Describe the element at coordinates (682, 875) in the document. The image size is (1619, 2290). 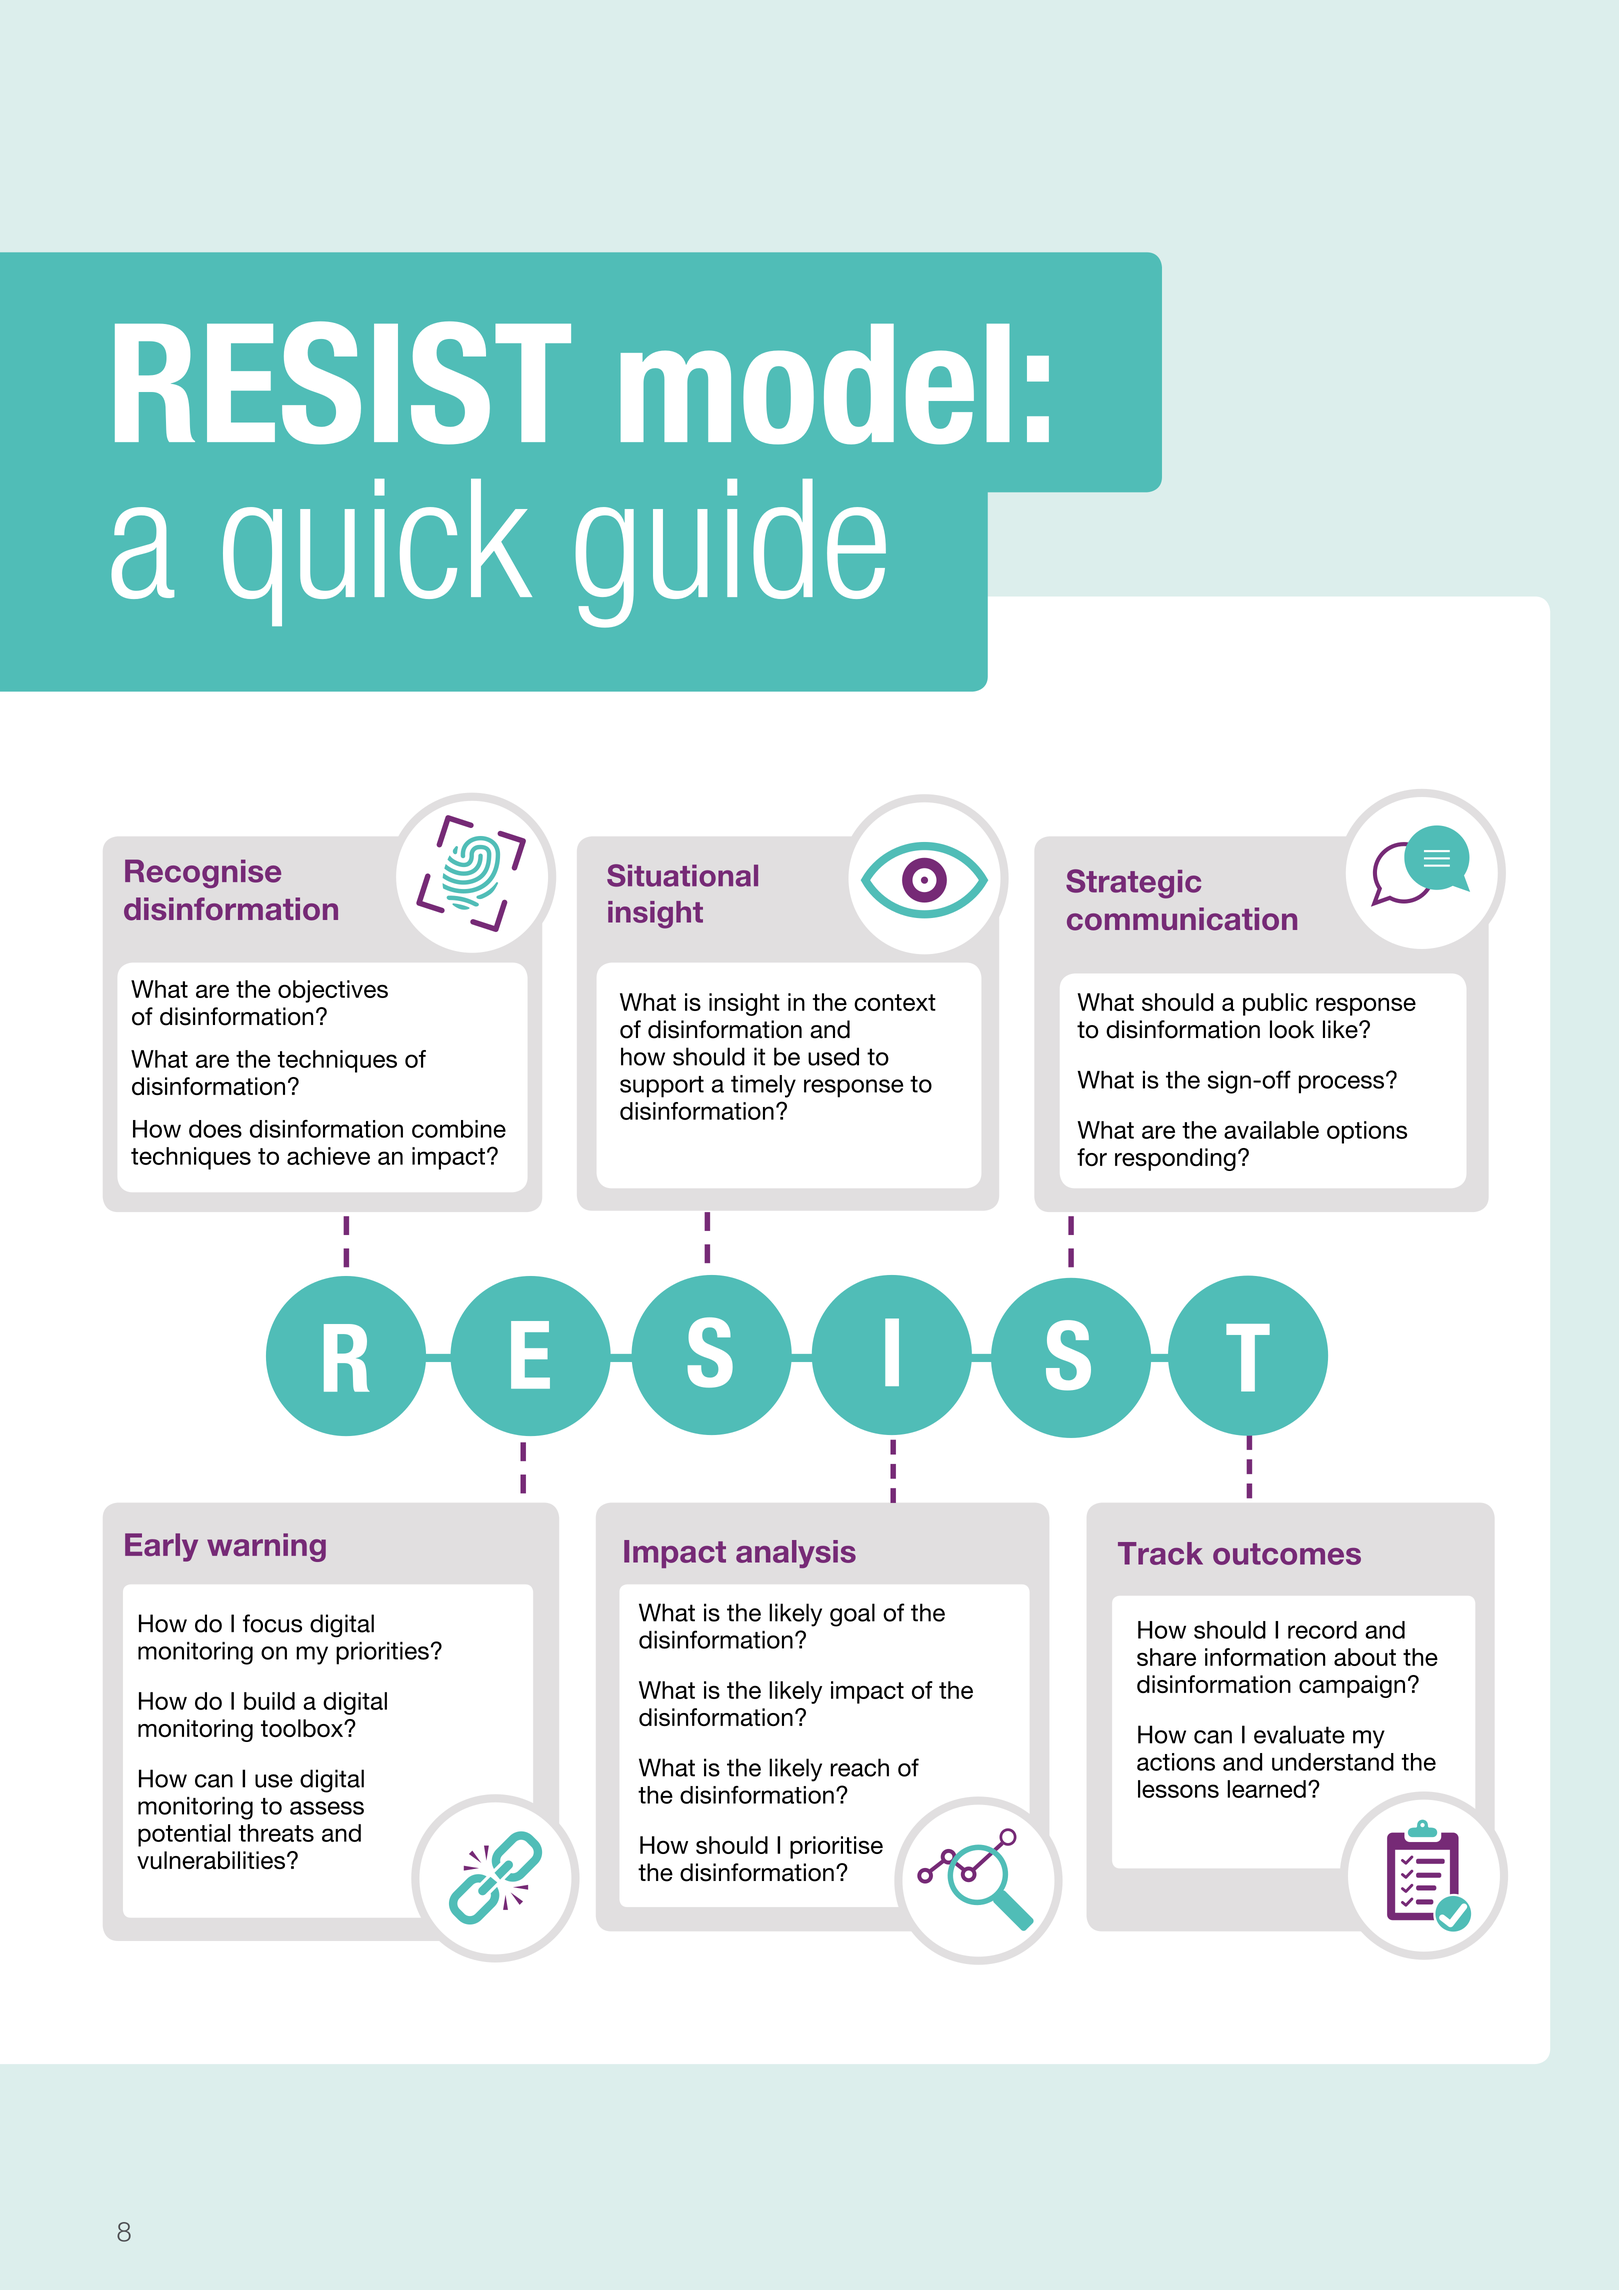
I see `Situational` at that location.
